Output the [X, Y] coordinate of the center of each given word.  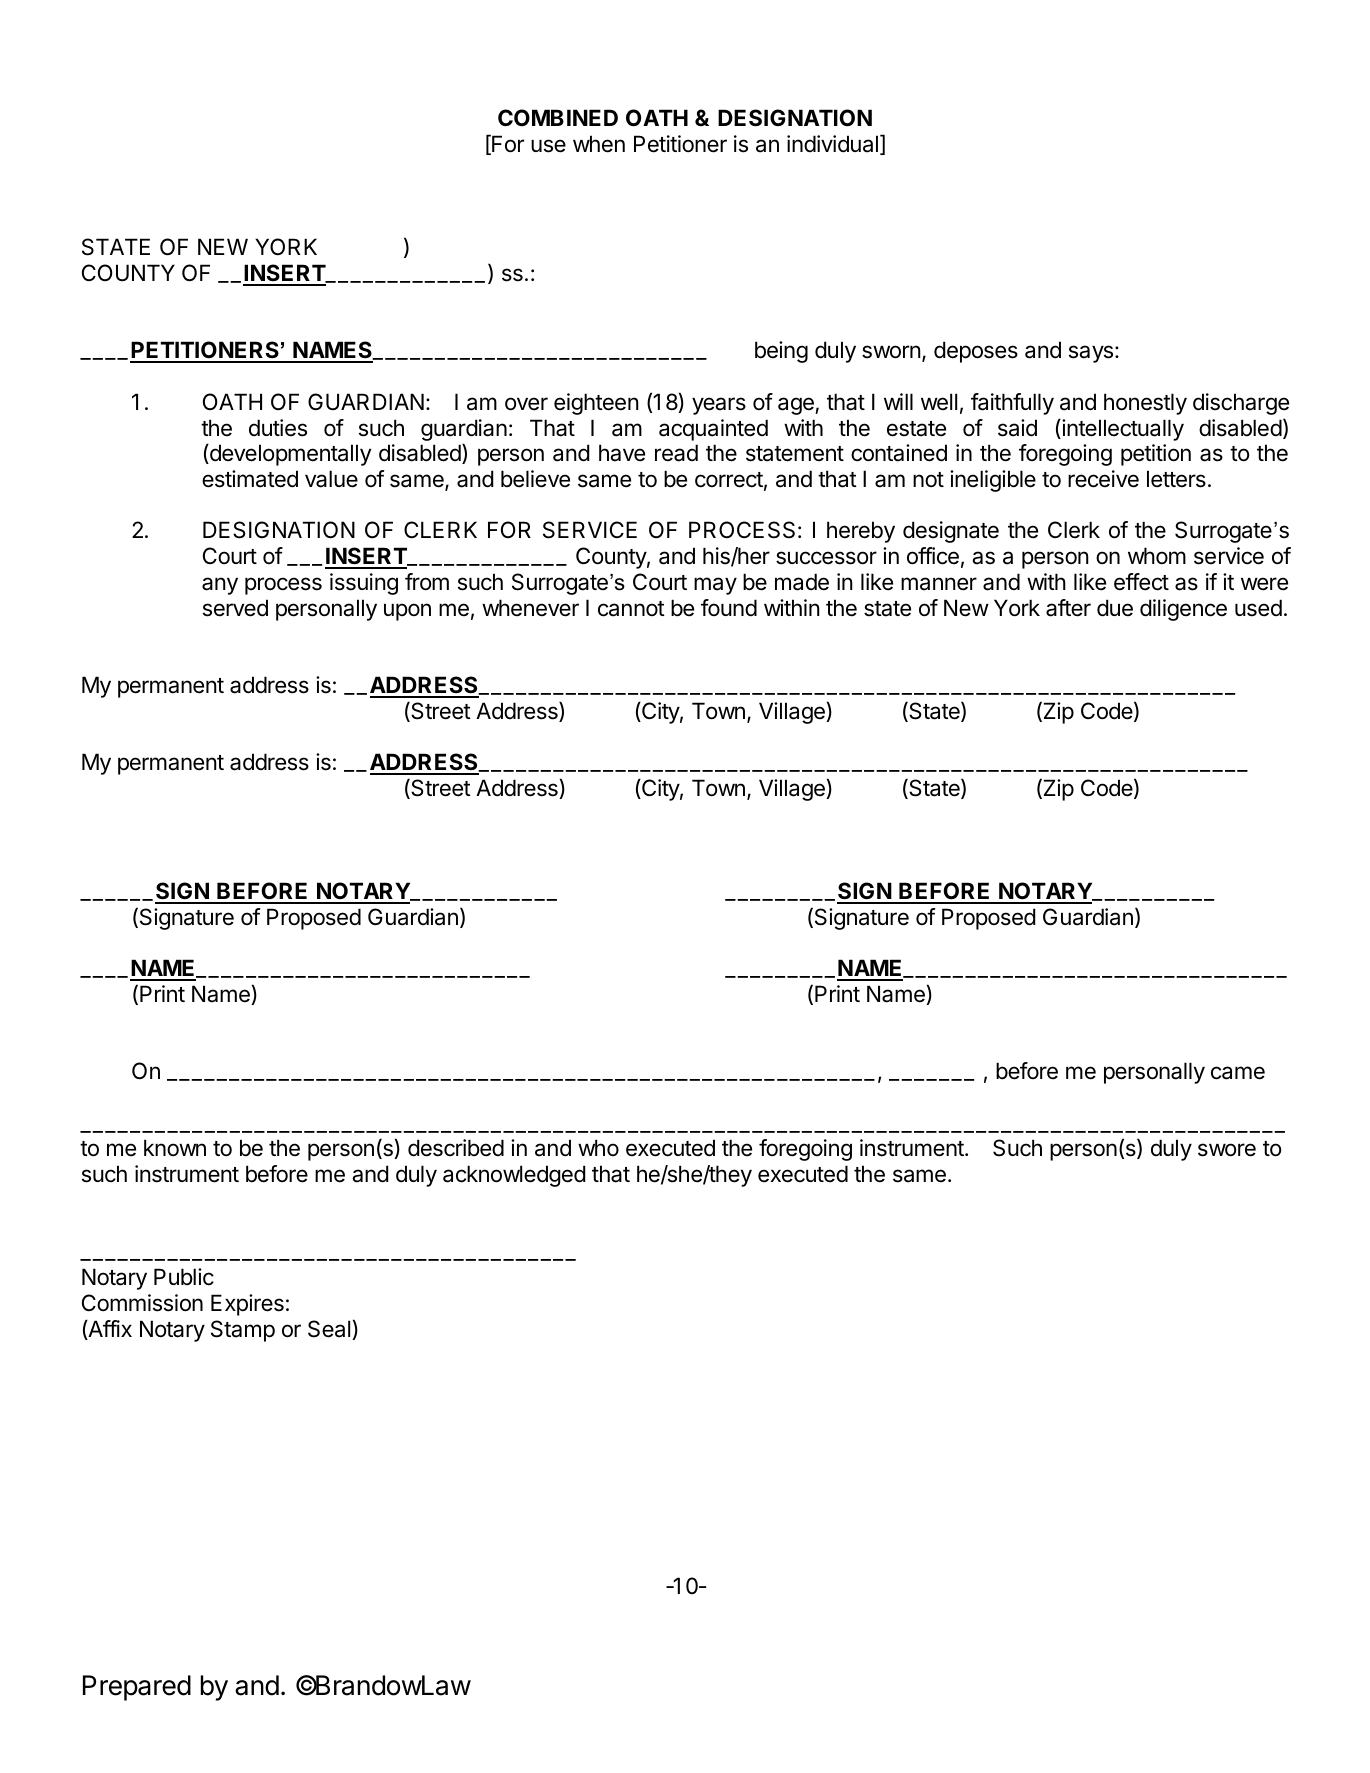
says [1091, 354]
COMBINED [558, 117]
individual [832, 144]
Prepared [137, 1688]
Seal [330, 1330]
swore [1227, 1150]
